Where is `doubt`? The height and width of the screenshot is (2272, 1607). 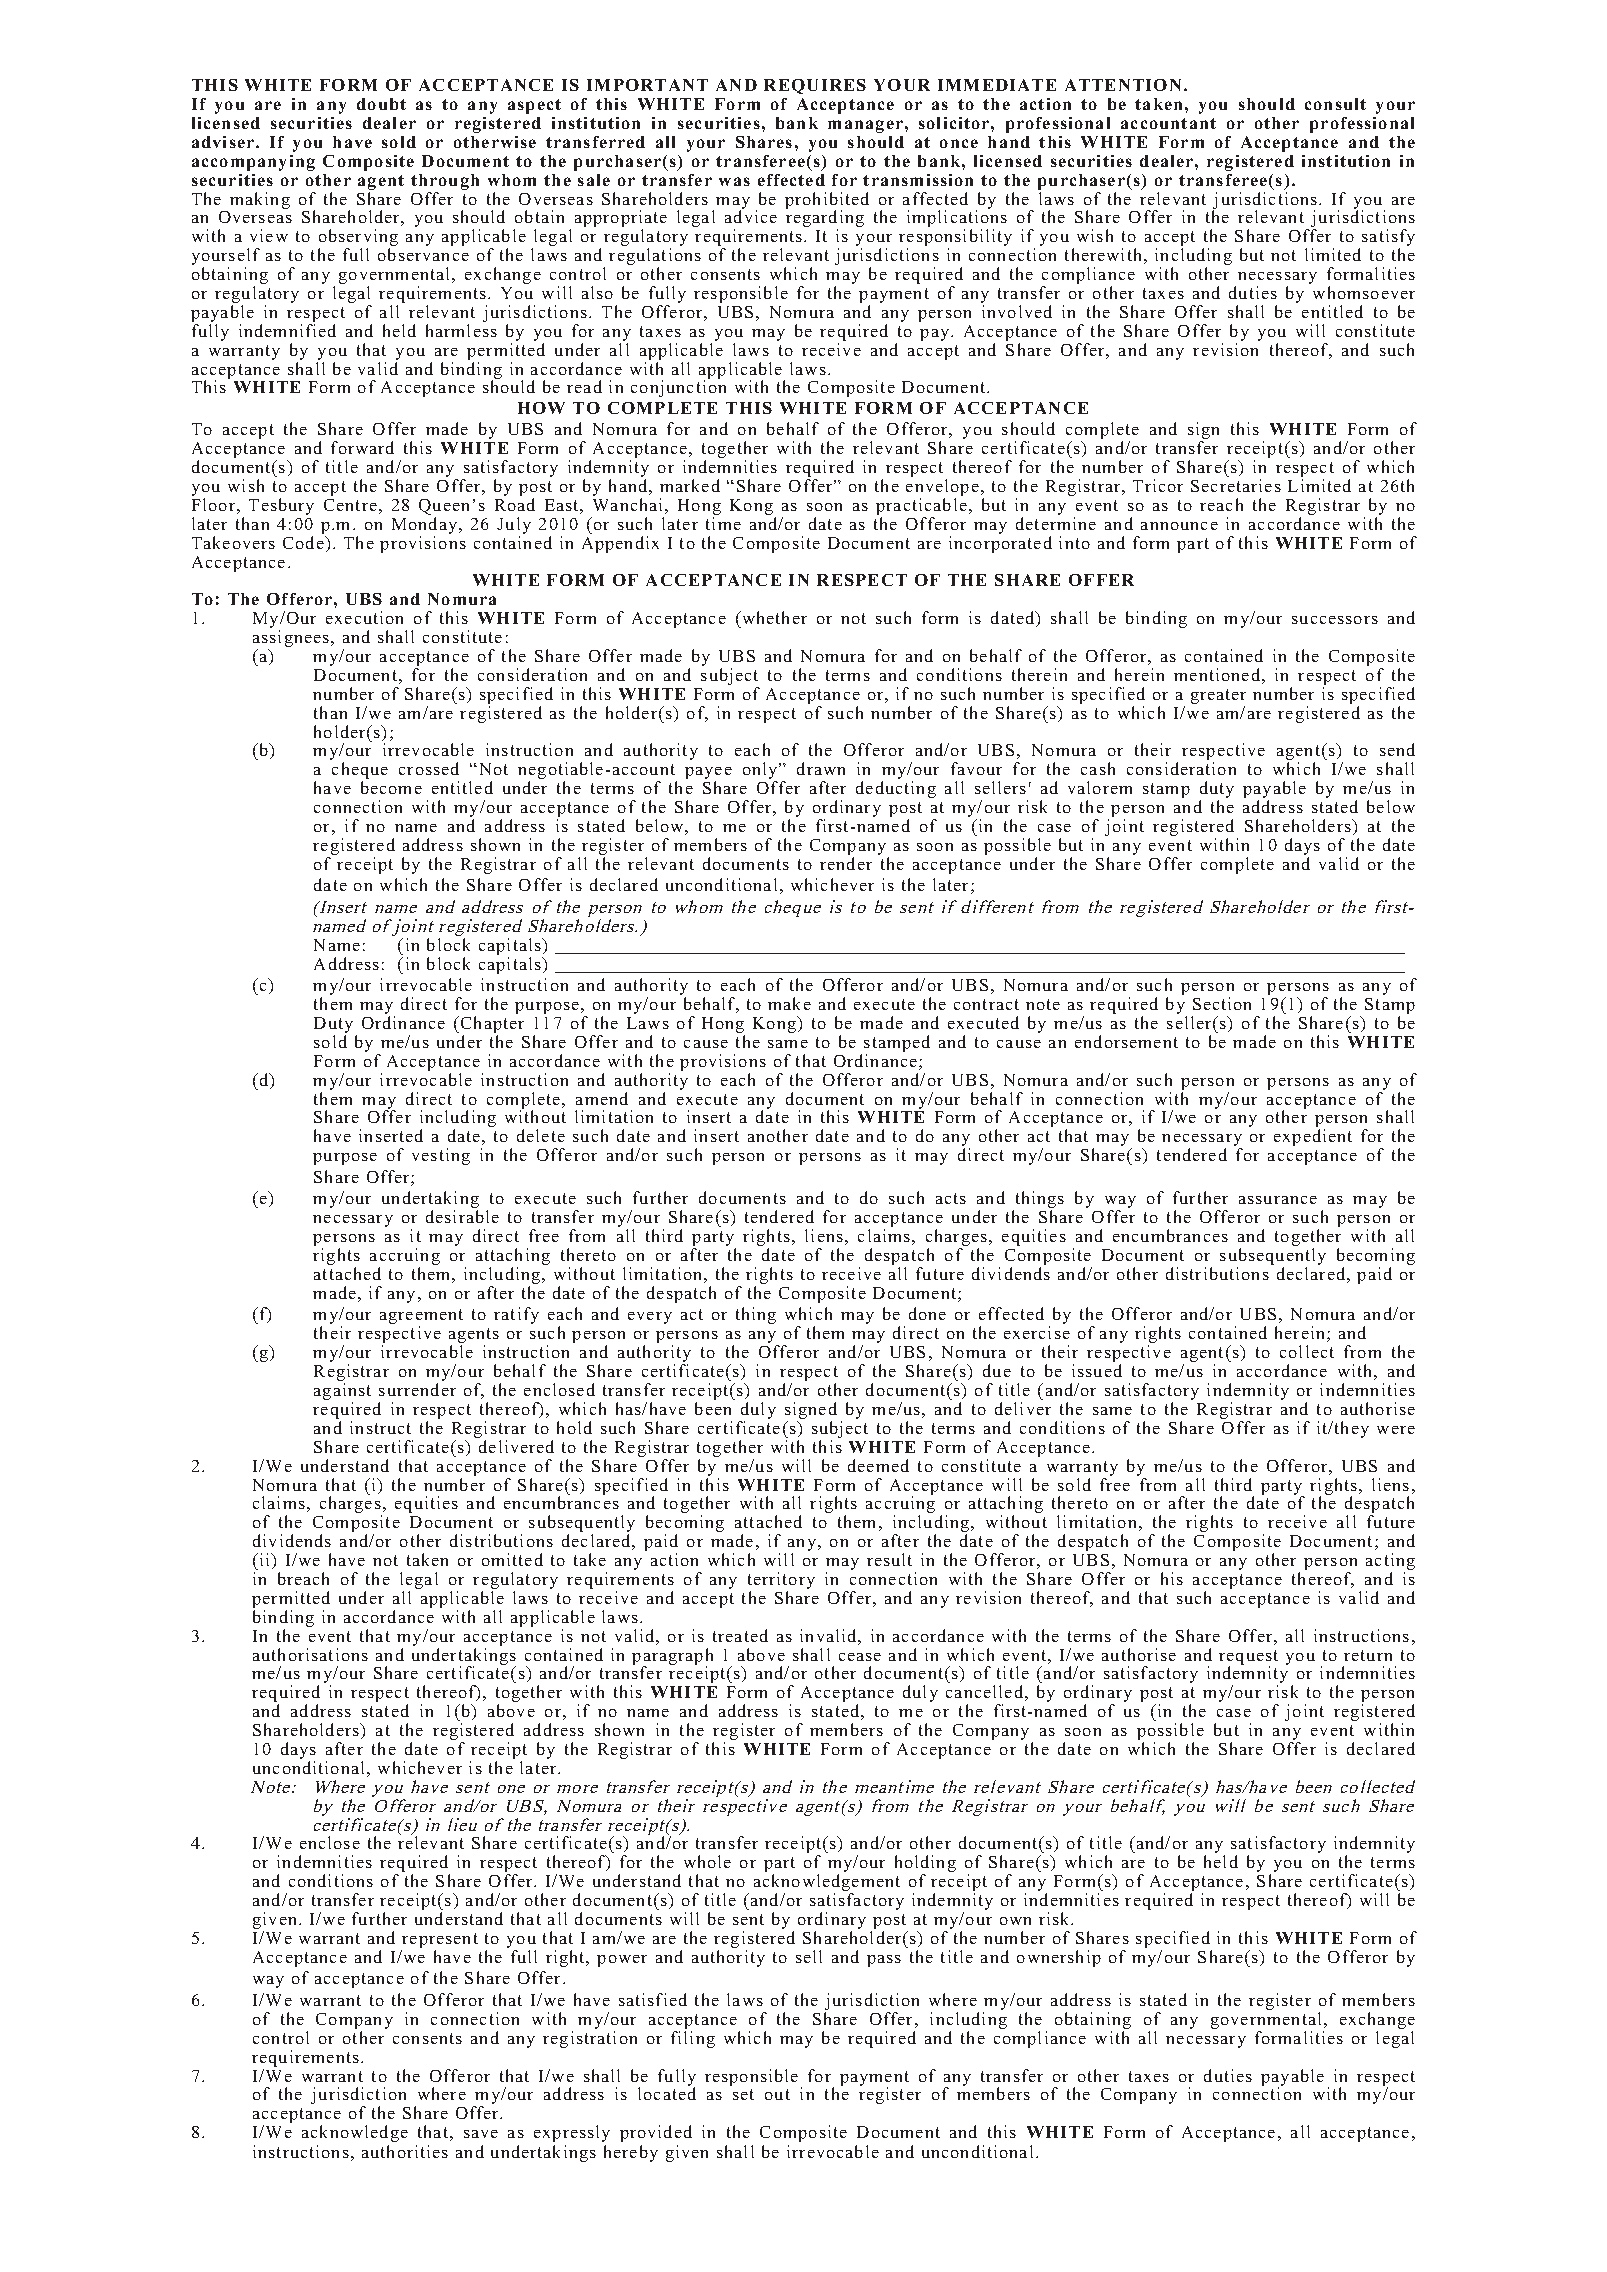
doubt is located at coordinates (381, 104).
